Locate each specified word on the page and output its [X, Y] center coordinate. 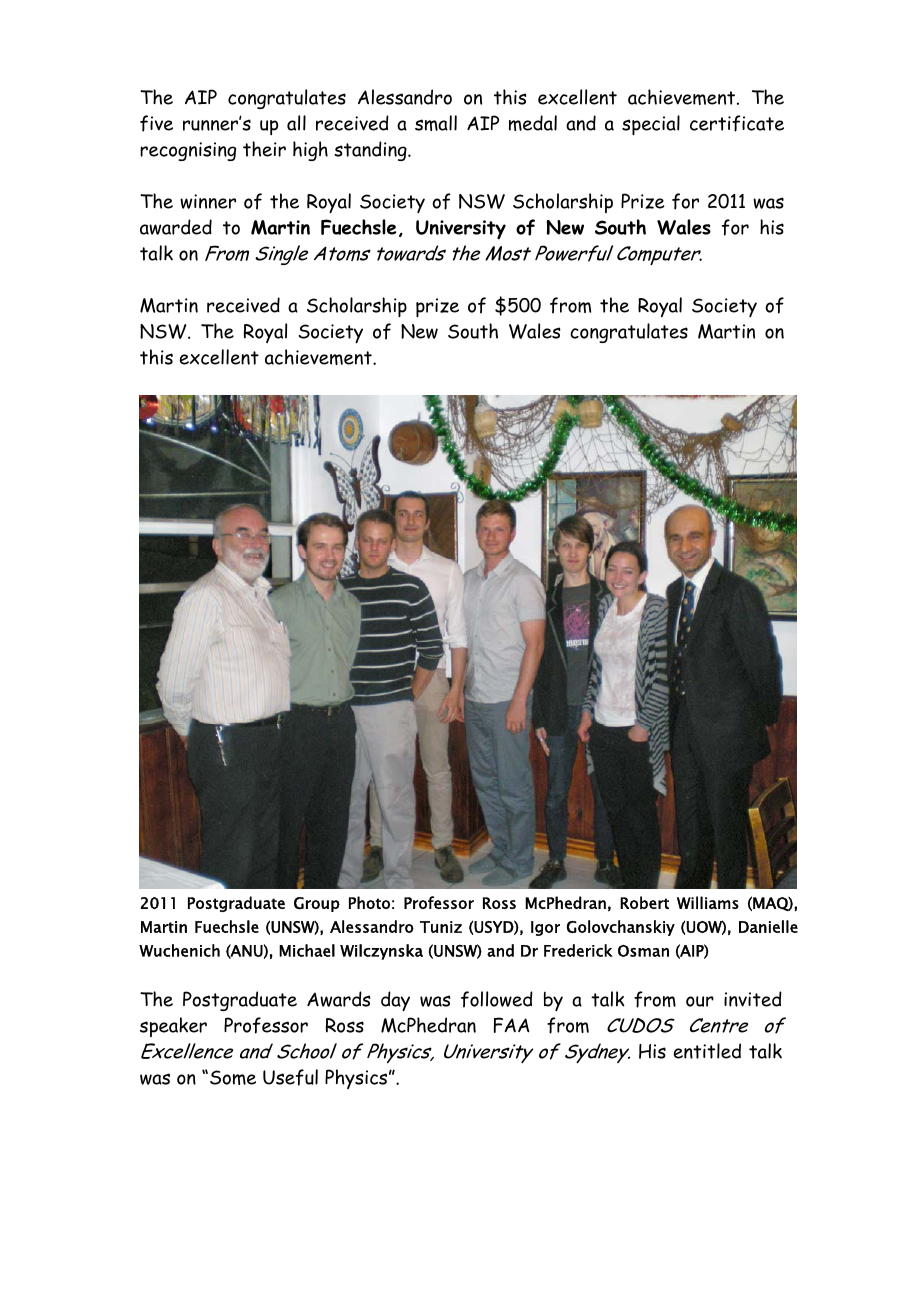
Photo [369, 902]
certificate [737, 123]
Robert [644, 902]
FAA [512, 1025]
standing [371, 151]
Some [233, 1077]
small [436, 123]
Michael [307, 950]
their [264, 149]
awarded [176, 227]
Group [317, 904]
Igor [545, 928]
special [651, 125]
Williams [708, 902]
